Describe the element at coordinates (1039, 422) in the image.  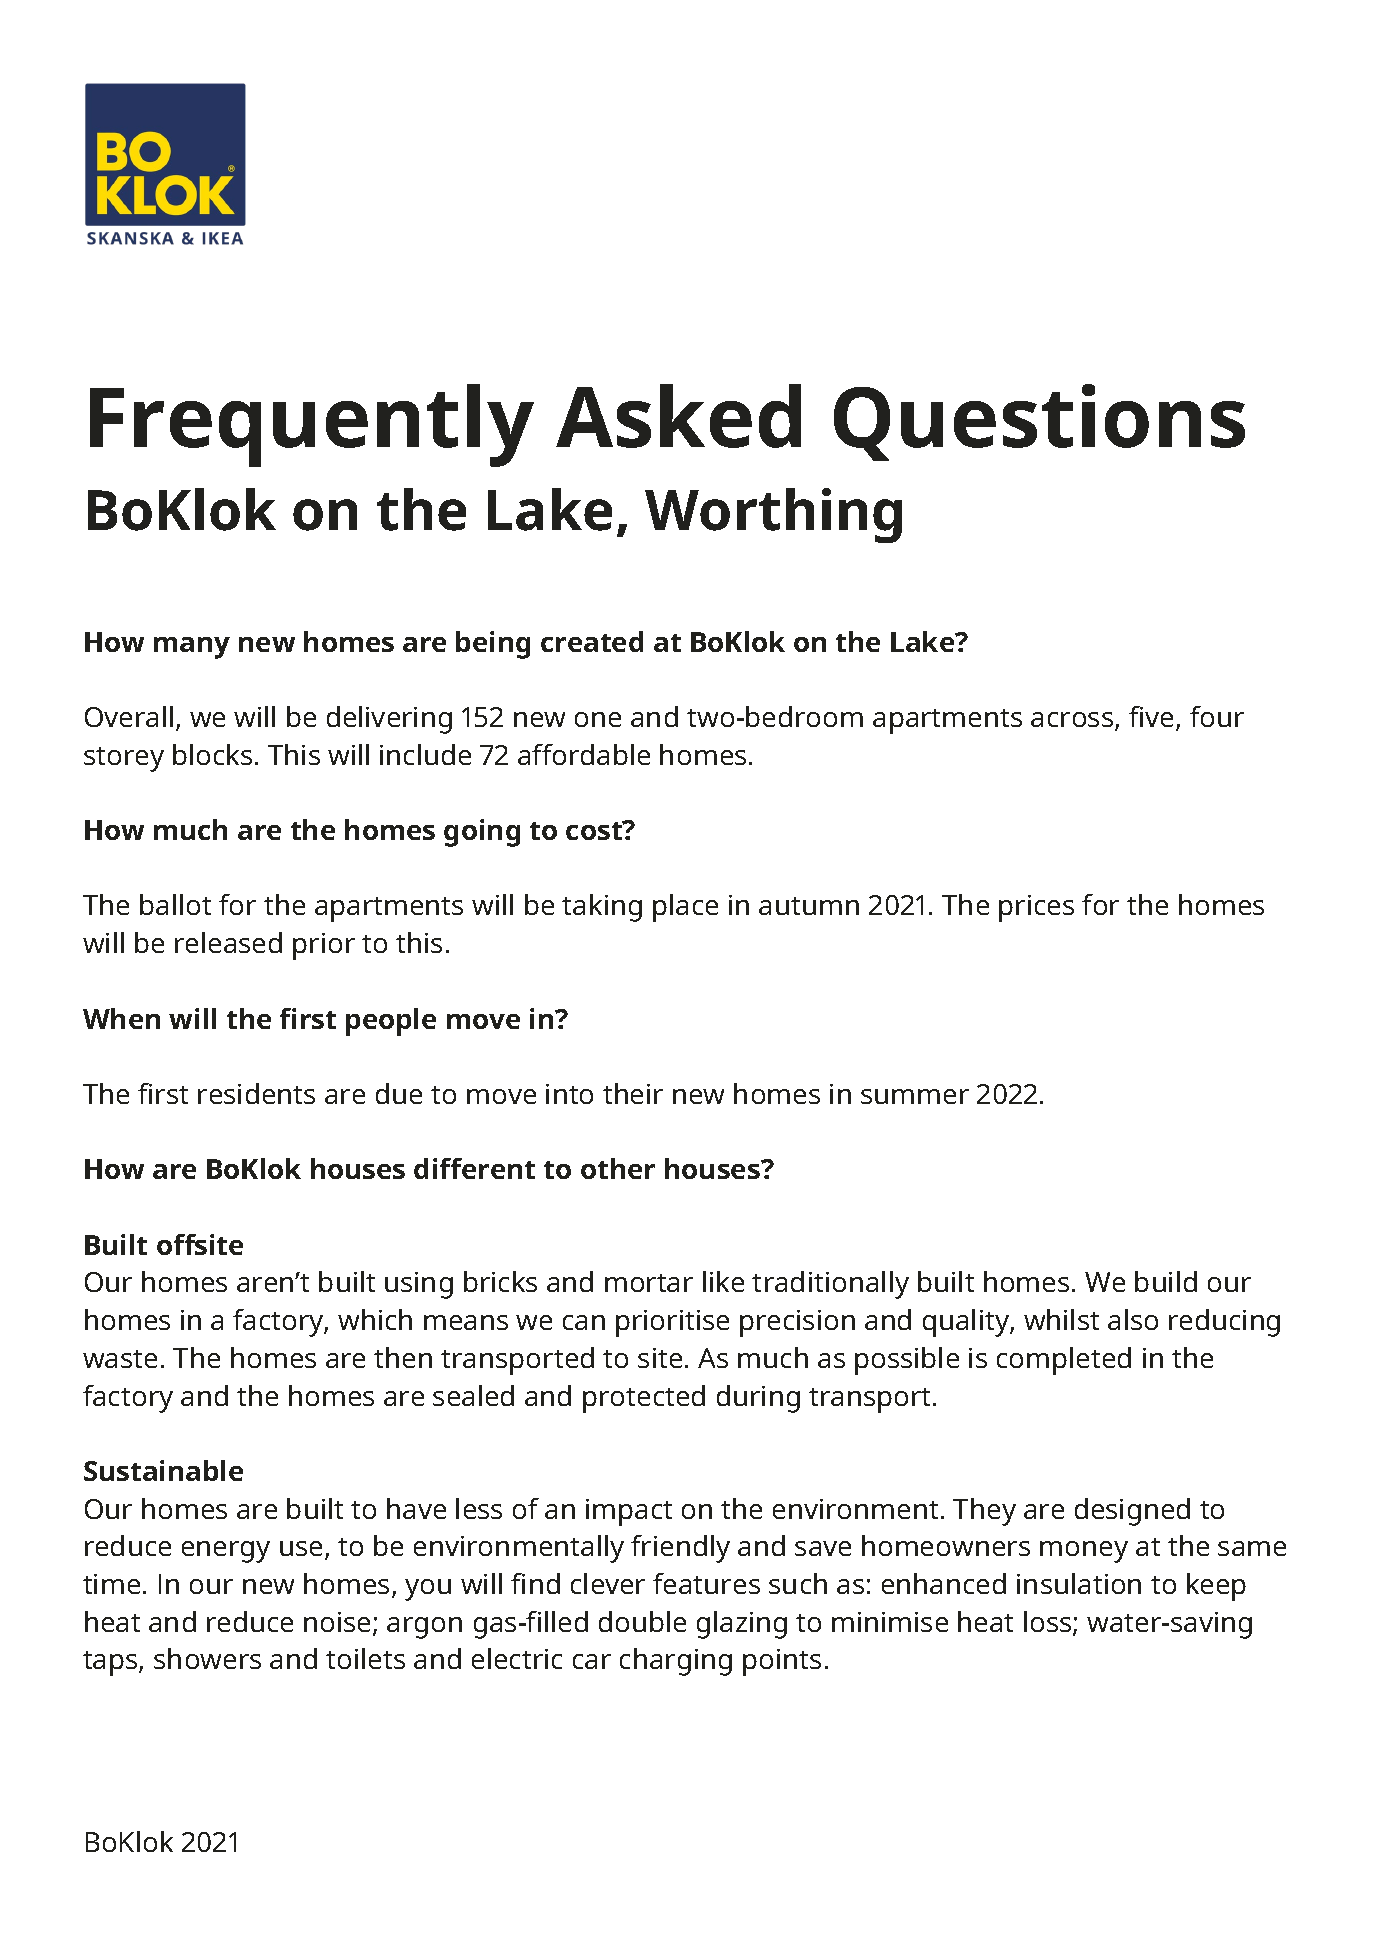
I see `Questions` at that location.
